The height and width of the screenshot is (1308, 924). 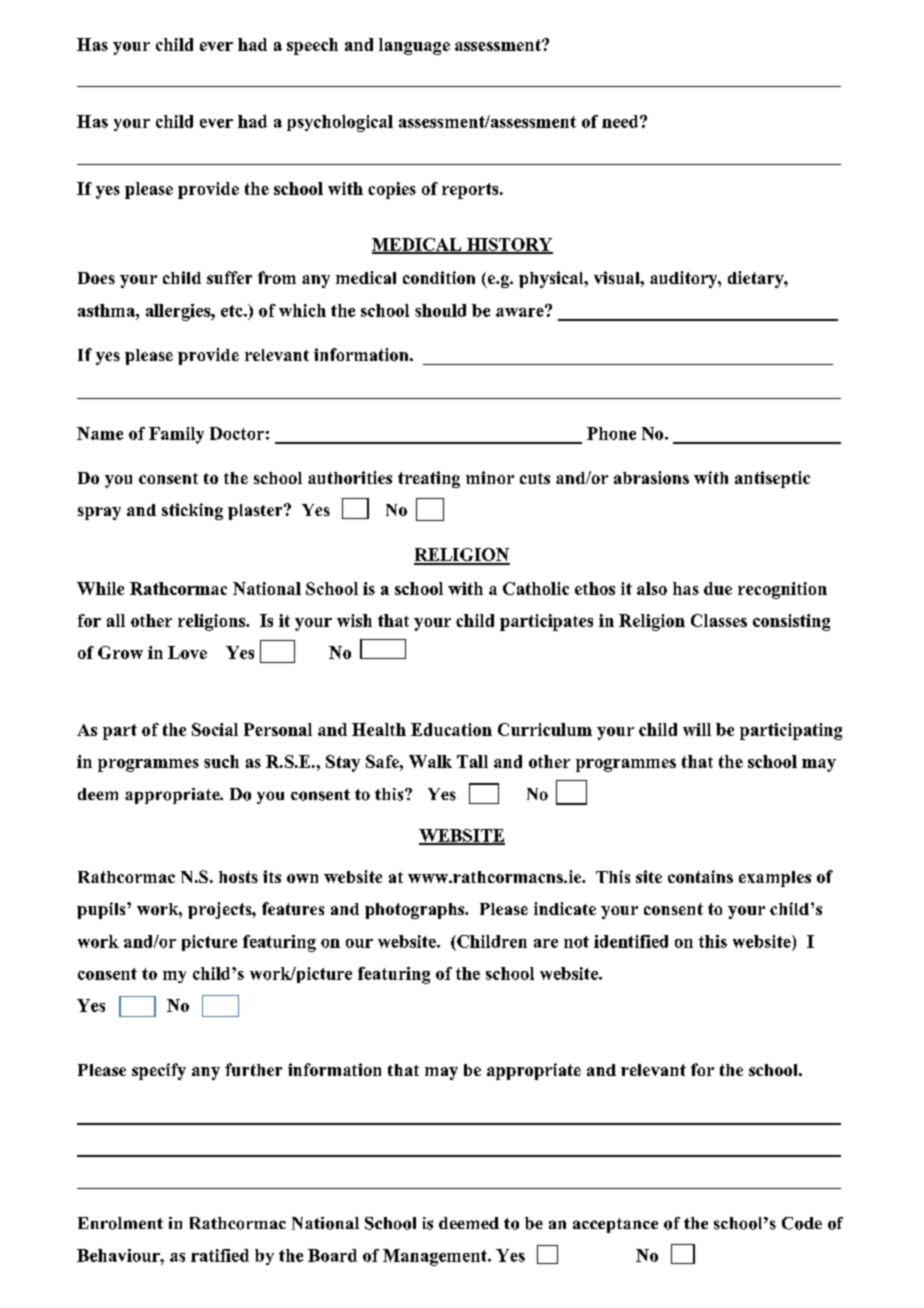 I want to click on hosts, so click(x=238, y=877).
